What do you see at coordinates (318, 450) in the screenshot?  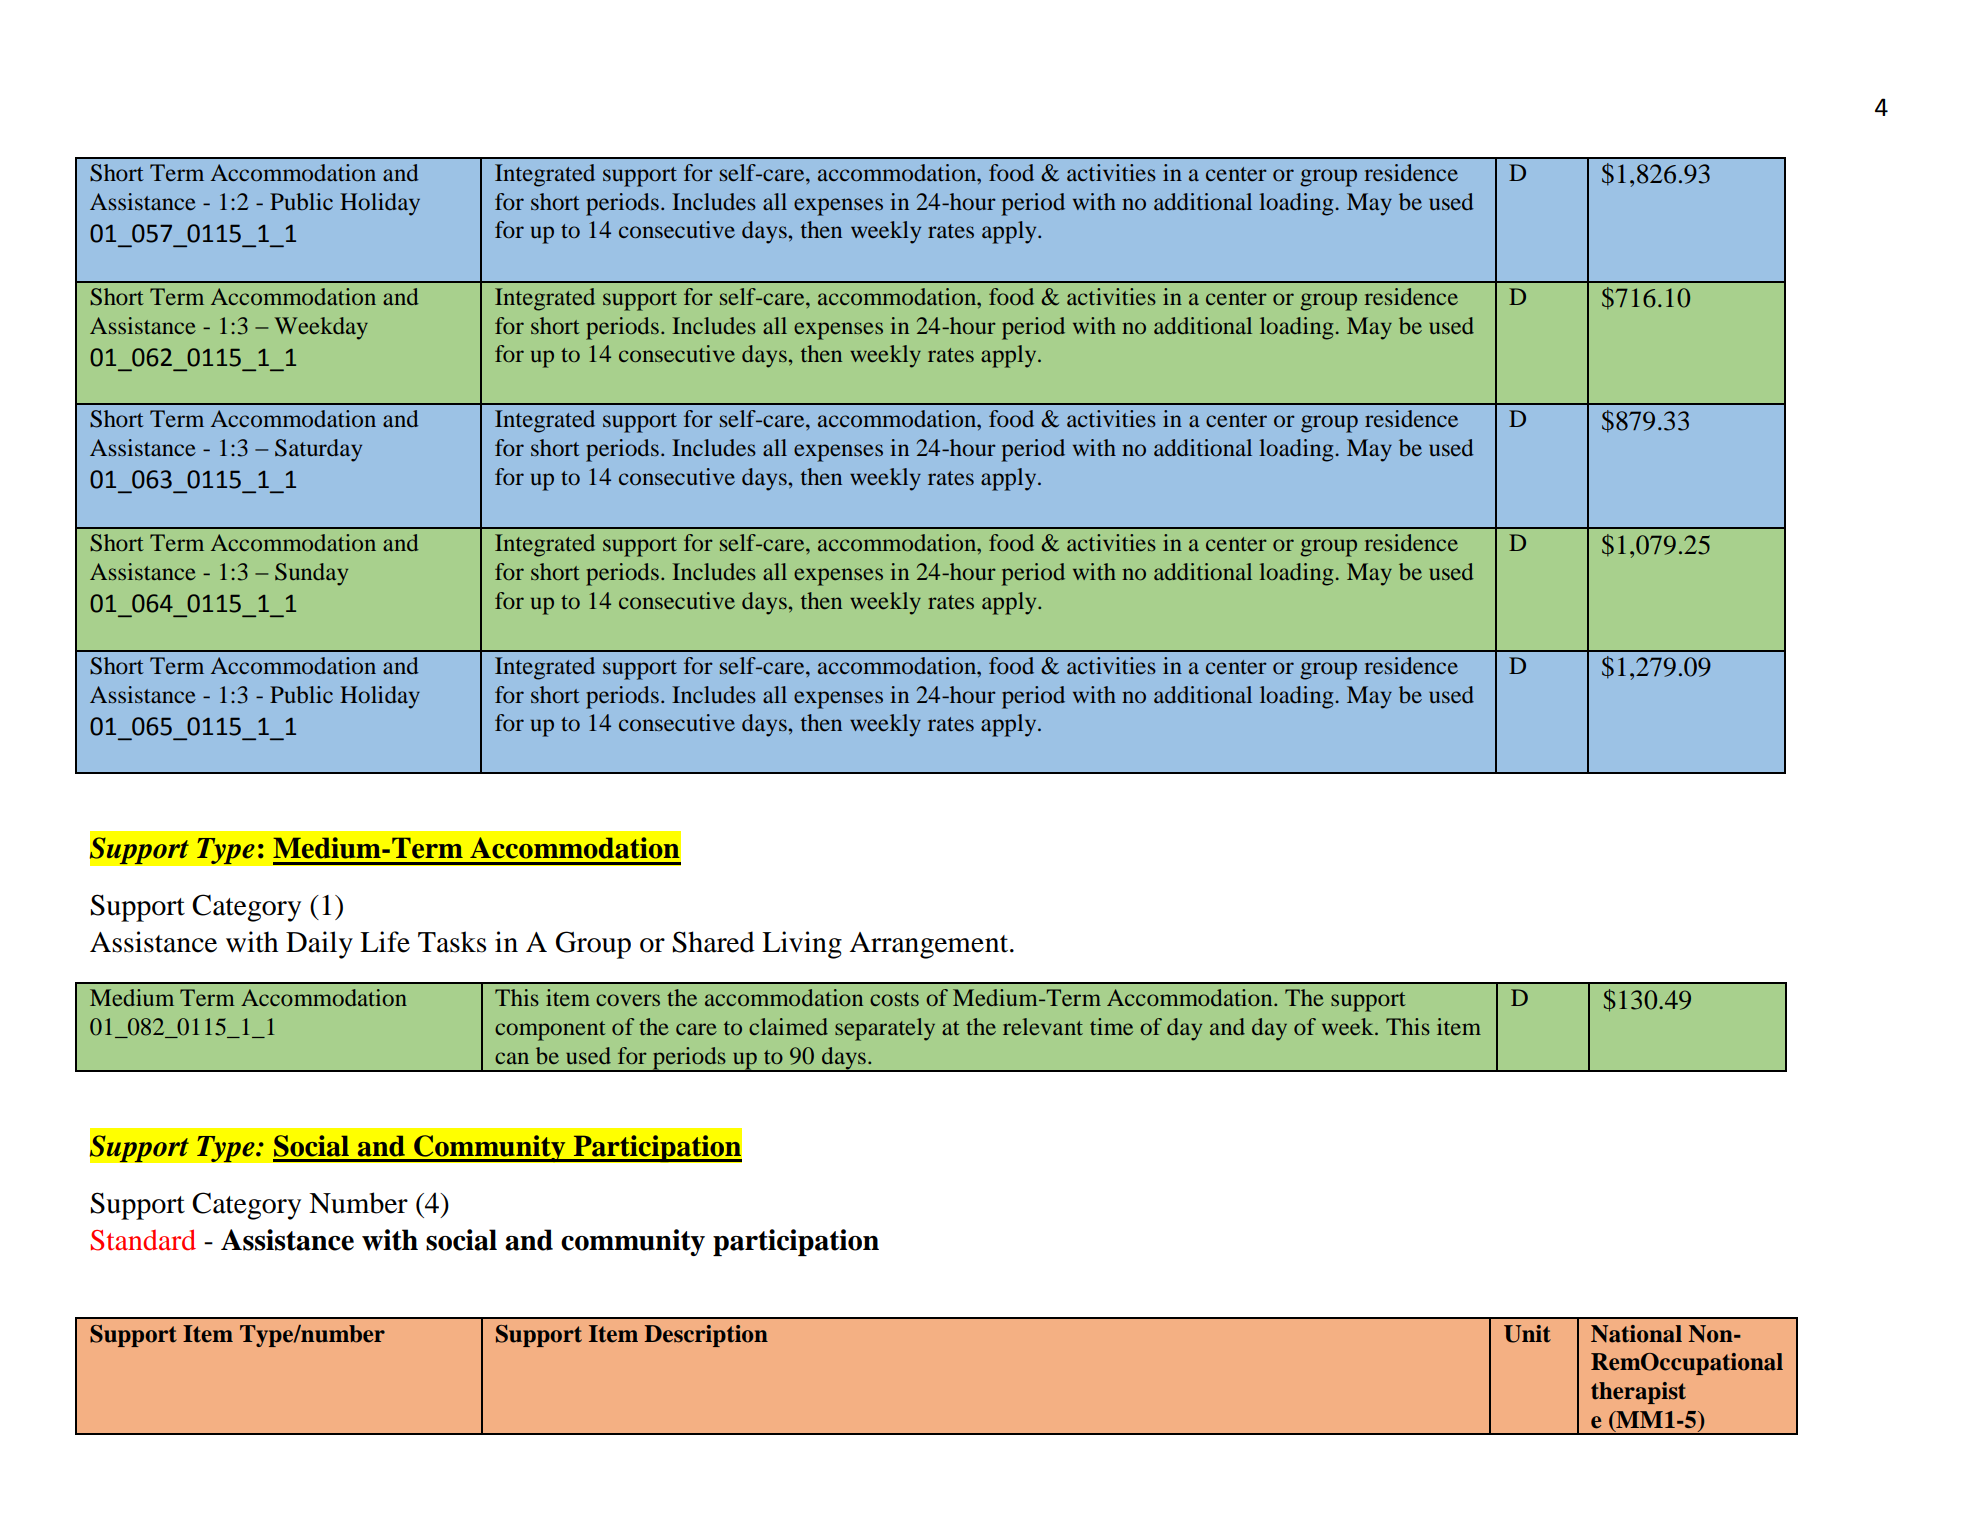 I see `Saturday` at bounding box center [318, 450].
